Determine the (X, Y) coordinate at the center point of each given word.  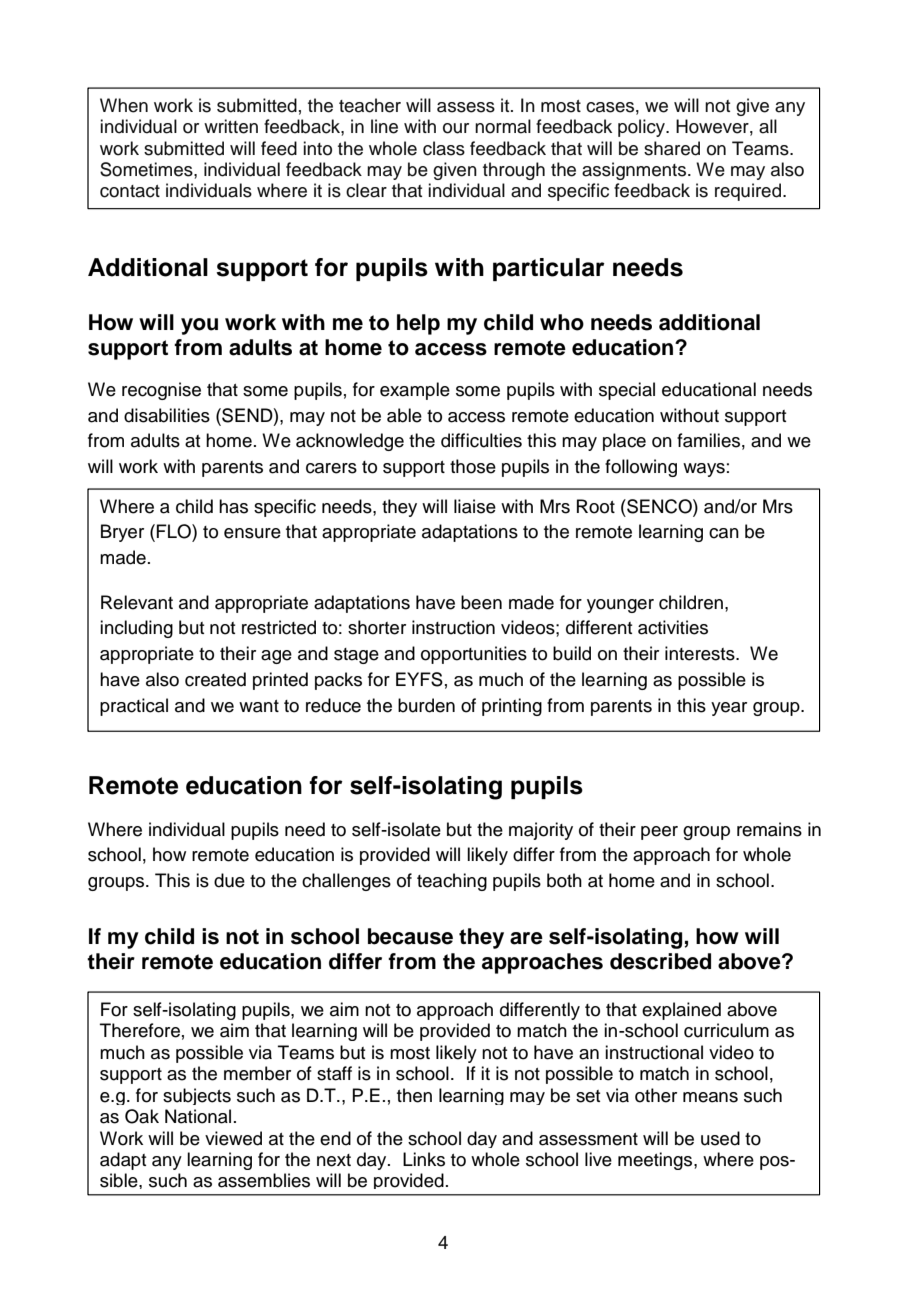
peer (659, 833)
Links (424, 1159)
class (444, 148)
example (415, 391)
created (215, 679)
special (627, 391)
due (229, 880)
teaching (452, 882)
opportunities (474, 655)
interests (701, 653)
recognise (161, 391)
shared (672, 148)
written (231, 126)
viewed (233, 1138)
